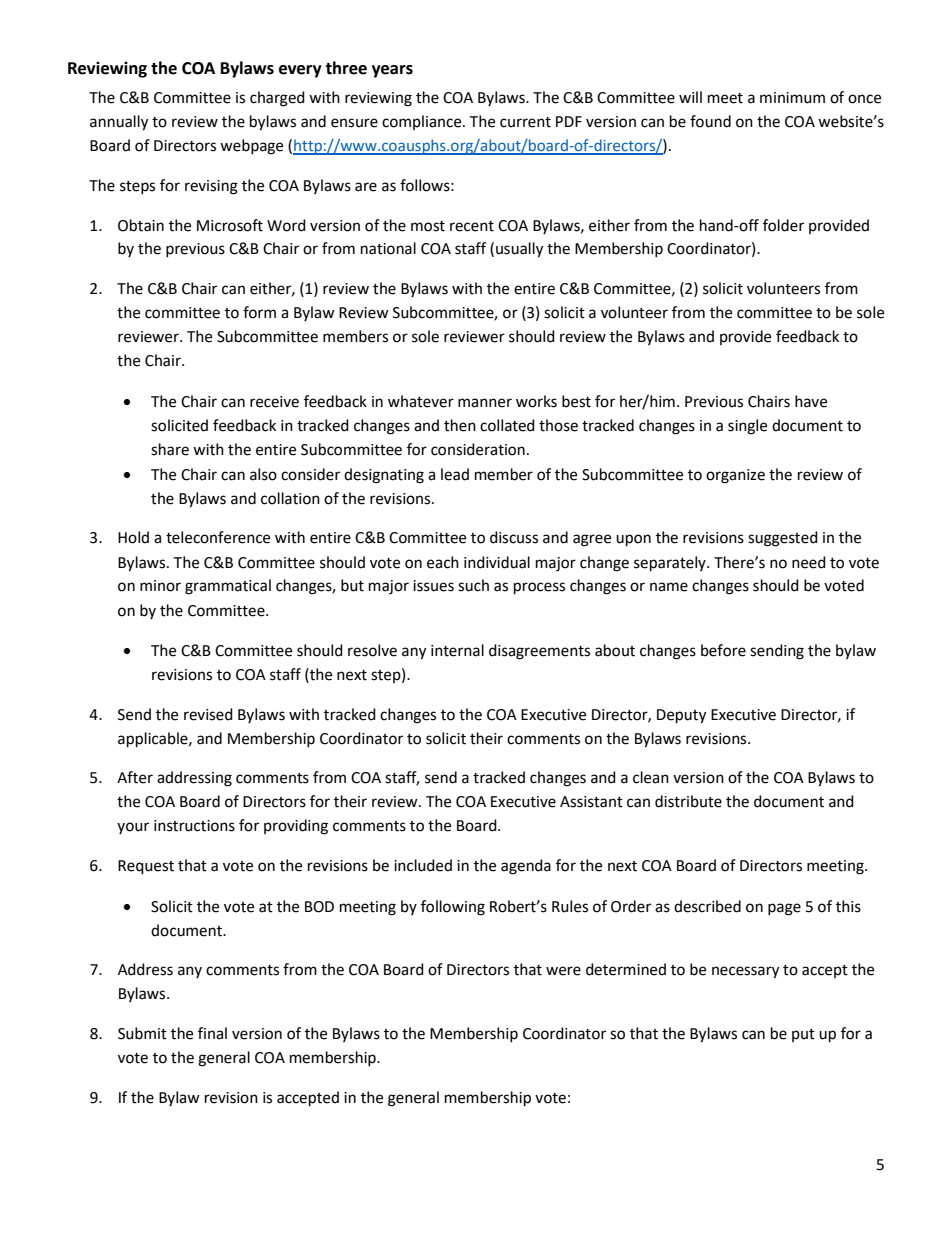  Describe the element at coordinates (259, 312) in the image. I see `form` at that location.
